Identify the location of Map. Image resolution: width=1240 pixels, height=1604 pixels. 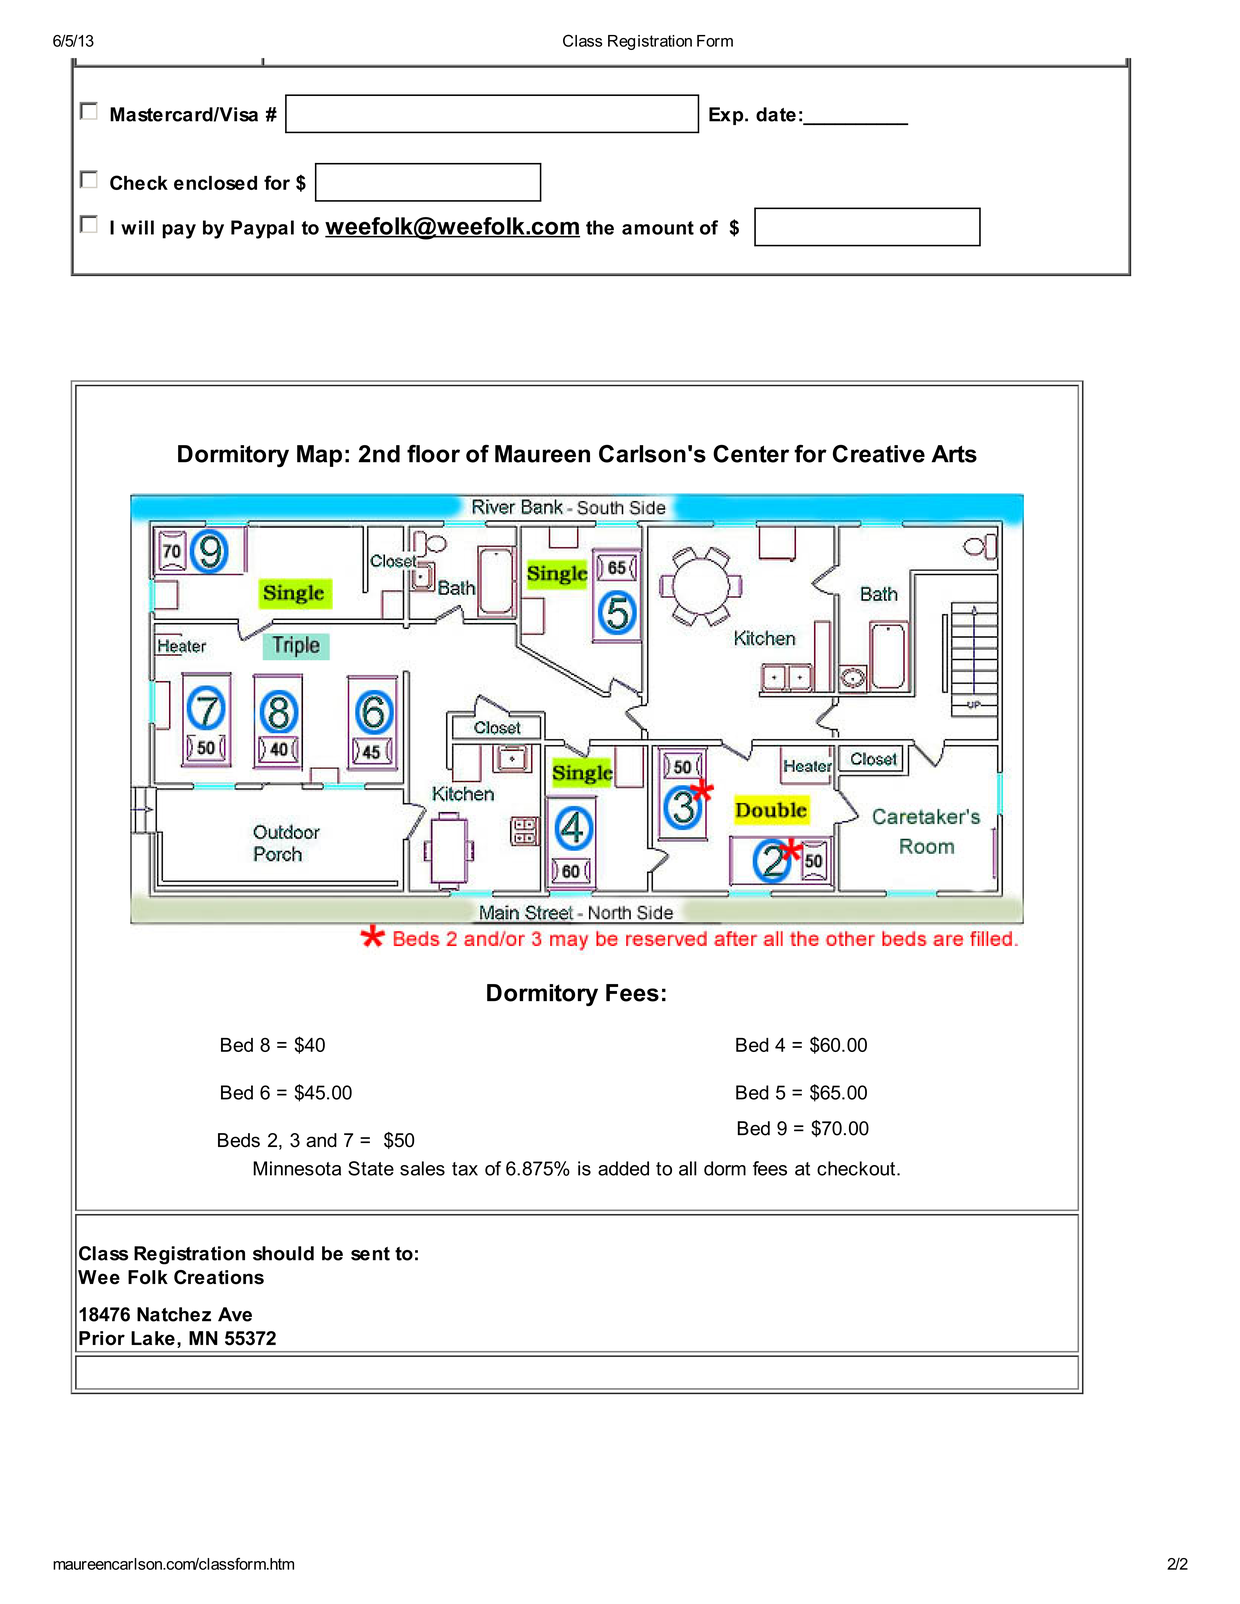
(319, 456).
